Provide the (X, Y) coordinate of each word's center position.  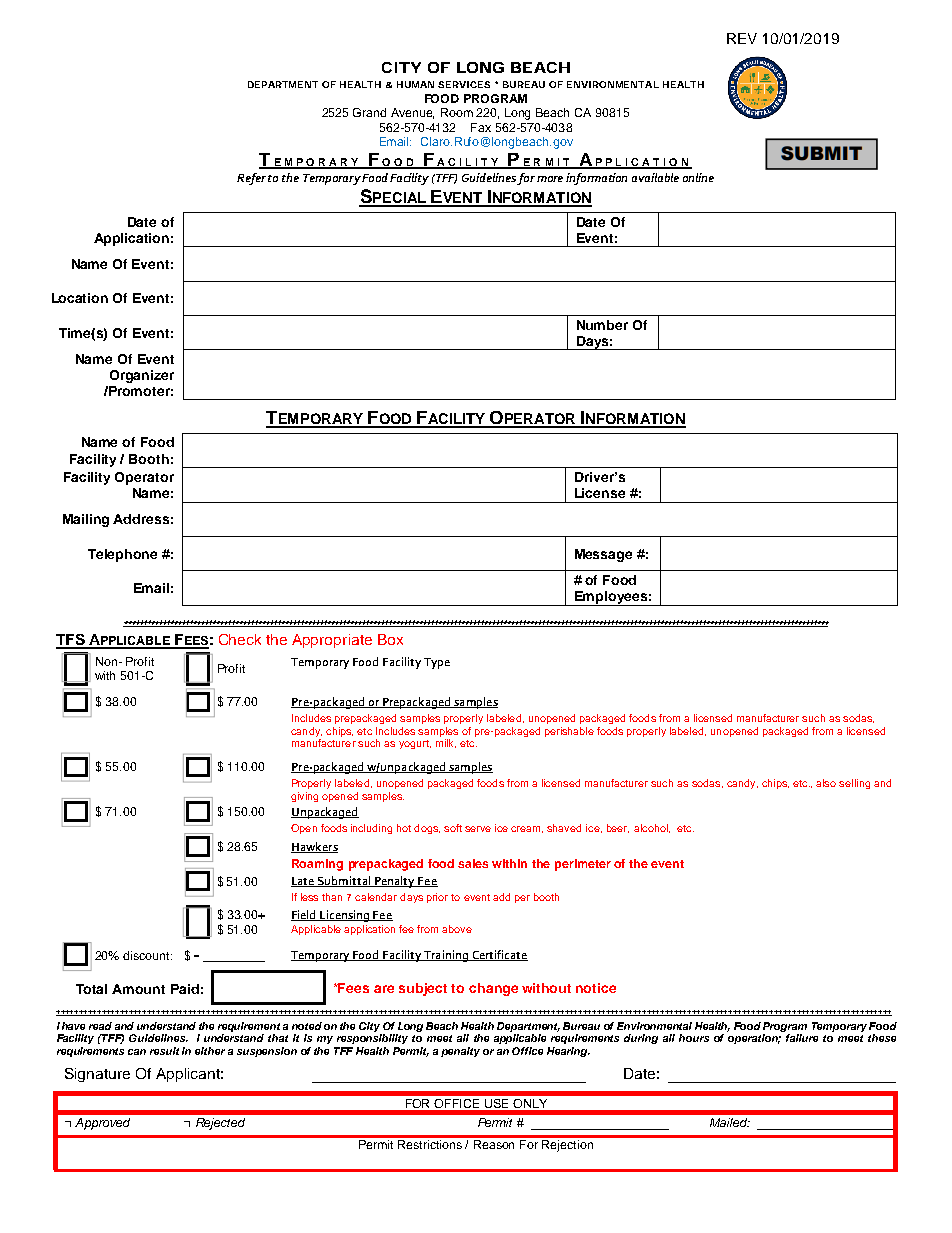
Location (80, 298)
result (164, 1051)
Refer (251, 179)
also (826, 783)
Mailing (86, 520)
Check (240, 639)
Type (437, 663)
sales (473, 863)
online (698, 177)
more (550, 179)
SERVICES (464, 84)
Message (603, 555)
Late (304, 882)
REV (742, 38)
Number (602, 325)
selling (854, 784)
